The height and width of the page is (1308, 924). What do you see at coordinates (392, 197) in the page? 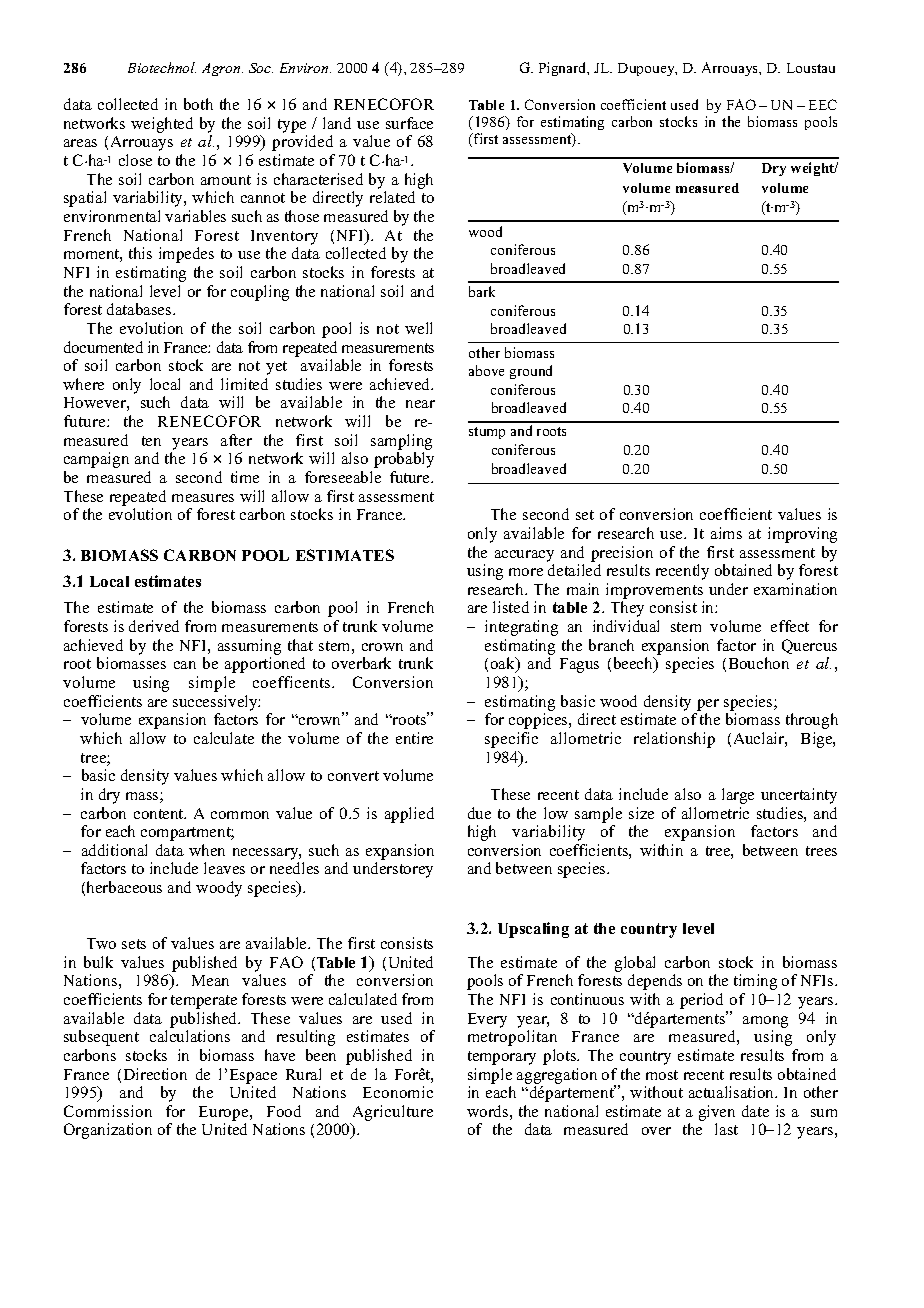
I see `related` at bounding box center [392, 197].
